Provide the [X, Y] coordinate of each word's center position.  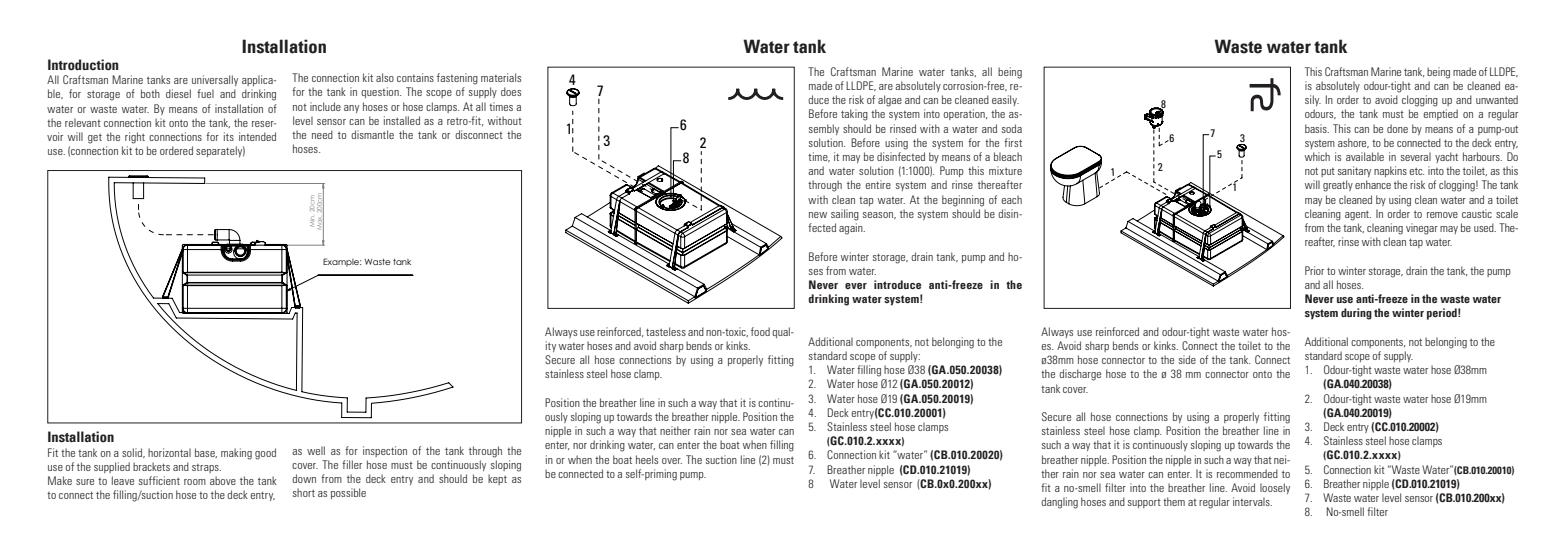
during [1356, 314]
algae [890, 101]
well [316, 450]
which [1317, 156]
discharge [1080, 375]
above [223, 480]
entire [878, 184]
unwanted [1497, 99]
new [818, 215]
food [760, 331]
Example [342, 262]
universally [215, 80]
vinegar [1422, 229]
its [229, 136]
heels [647, 459]
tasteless [666, 331]
